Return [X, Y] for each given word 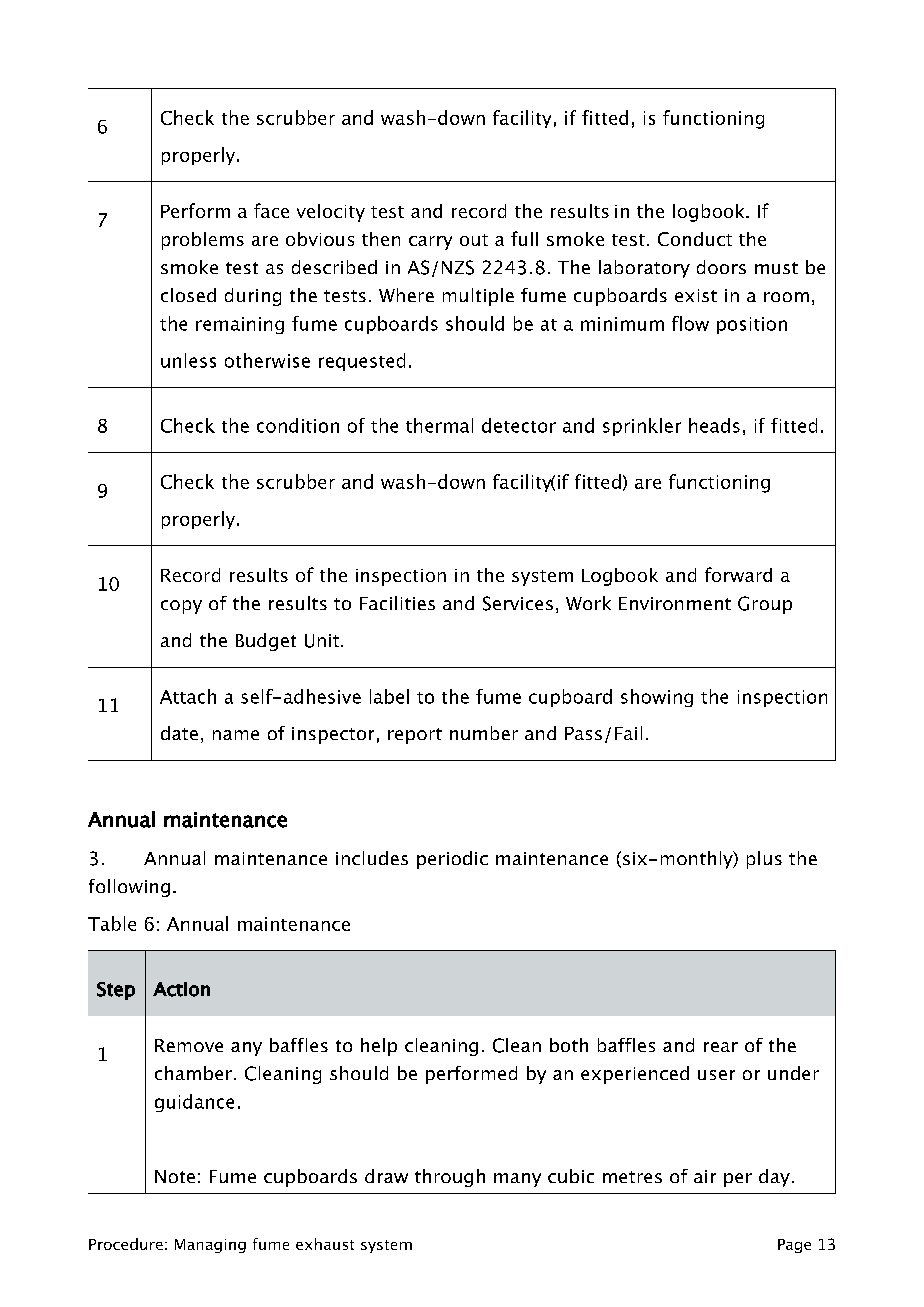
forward [738, 574]
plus [764, 860]
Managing [210, 1246]
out [474, 240]
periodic [452, 860]
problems [203, 241]
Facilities [397, 603]
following [129, 888]
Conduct [695, 239]
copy [181, 607]
